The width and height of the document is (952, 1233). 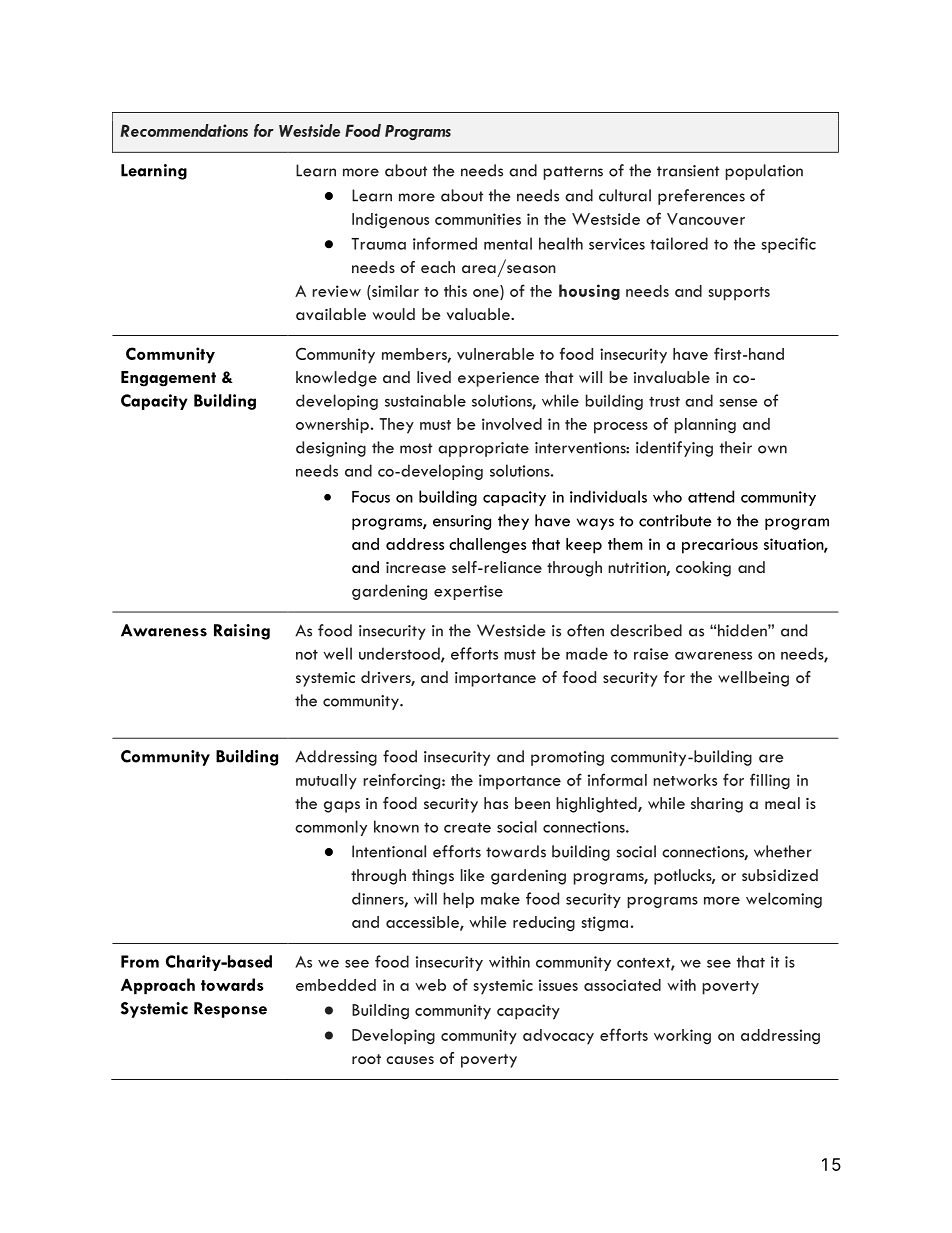 What do you see at coordinates (230, 1010) in the document?
I see `Response` at bounding box center [230, 1010].
